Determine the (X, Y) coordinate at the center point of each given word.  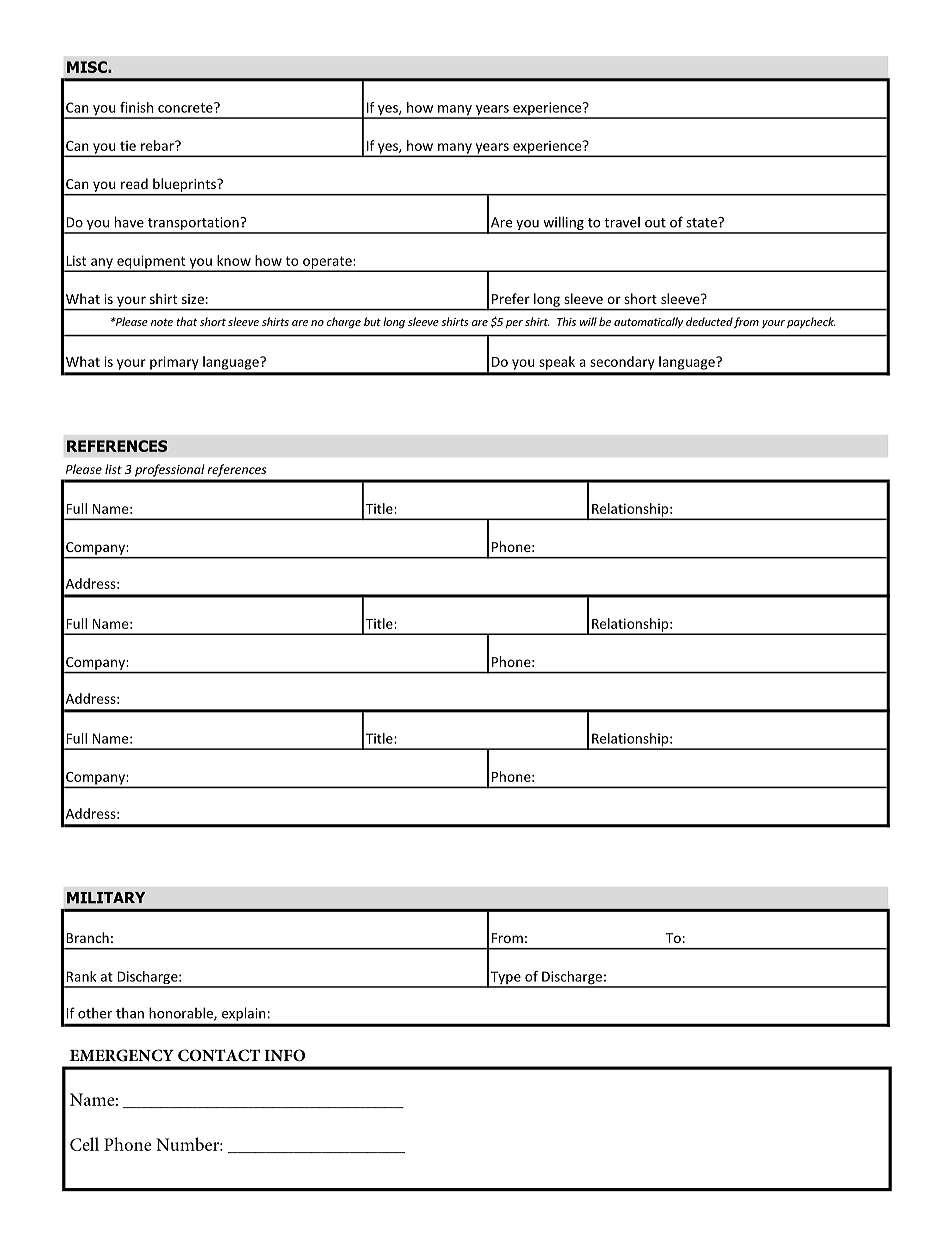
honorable (182, 1014)
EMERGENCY (122, 1055)
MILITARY (106, 898)
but (372, 321)
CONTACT (219, 1055)
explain (243, 1014)
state (702, 222)
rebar (158, 145)
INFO (284, 1055)
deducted (709, 321)
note (162, 322)
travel (622, 222)
